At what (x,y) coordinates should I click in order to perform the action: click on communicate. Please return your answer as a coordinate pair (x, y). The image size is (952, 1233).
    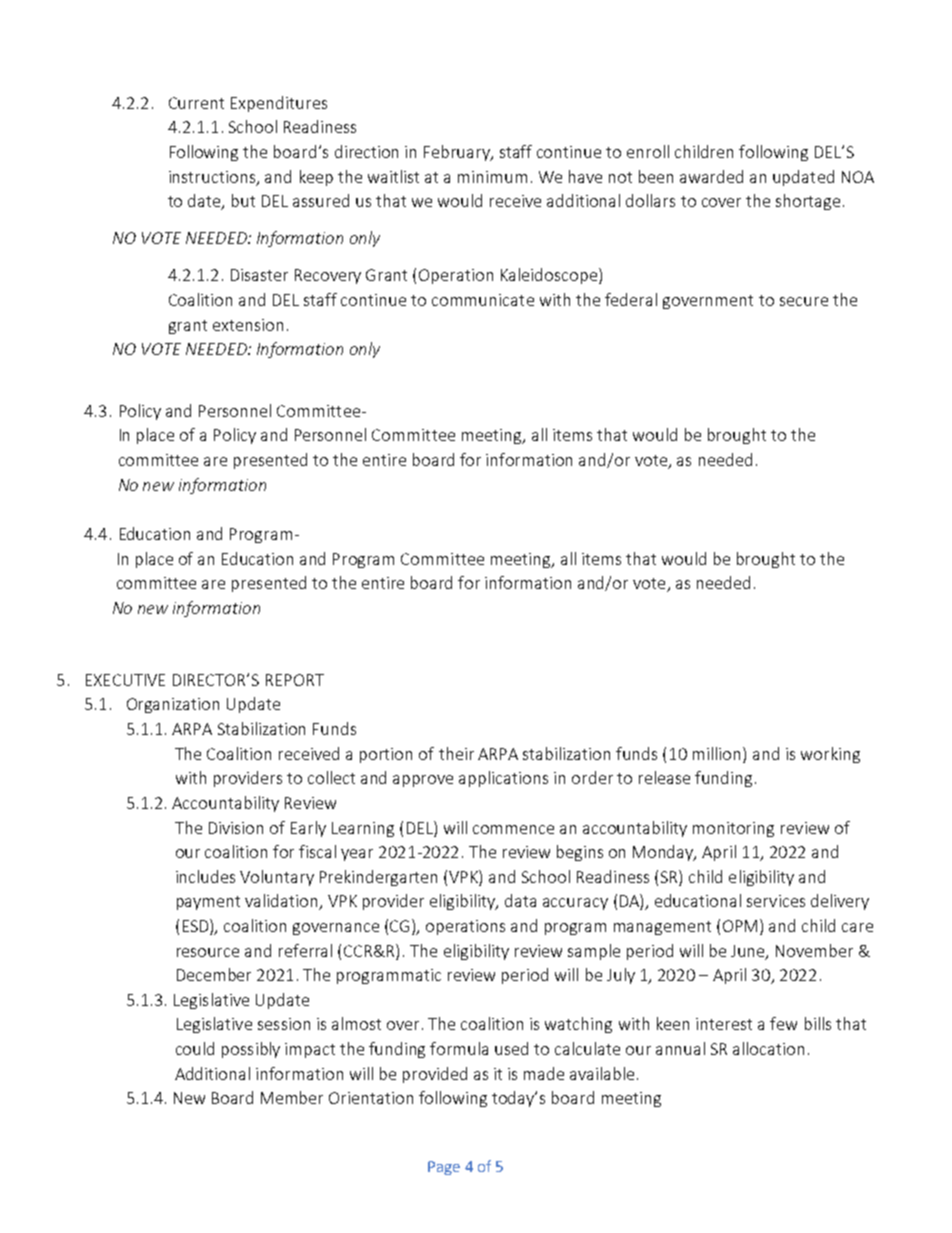
    Looking at the image, I should click on (483, 300).
